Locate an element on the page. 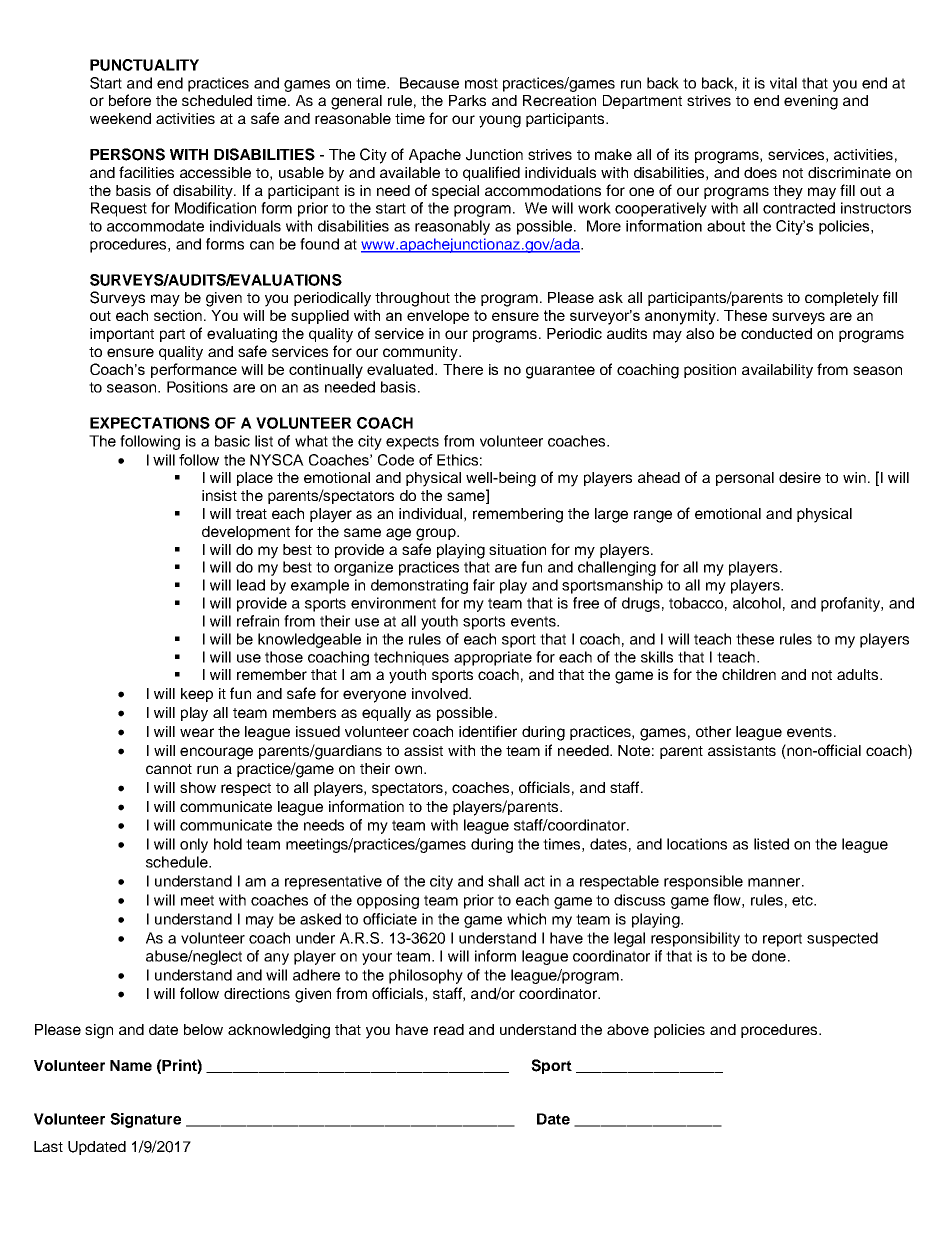 The width and height of the page is (952, 1233). Name is located at coordinates (131, 1065).
